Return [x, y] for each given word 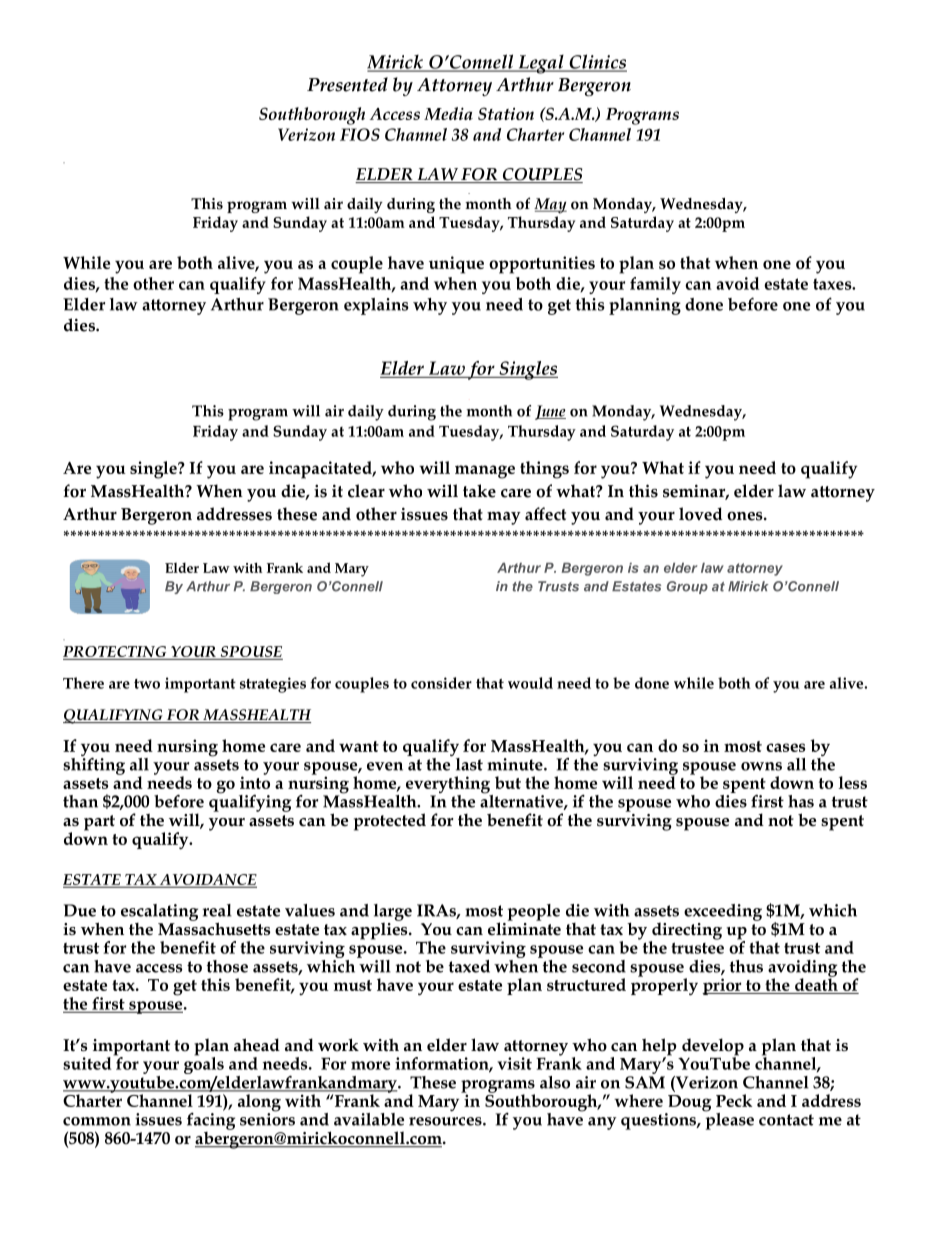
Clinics [597, 62]
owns [761, 766]
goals [205, 1065]
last [469, 764]
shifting [94, 765]
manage [485, 472]
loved [700, 514]
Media [448, 113]
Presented [347, 84]
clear [366, 491]
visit [514, 1063]
